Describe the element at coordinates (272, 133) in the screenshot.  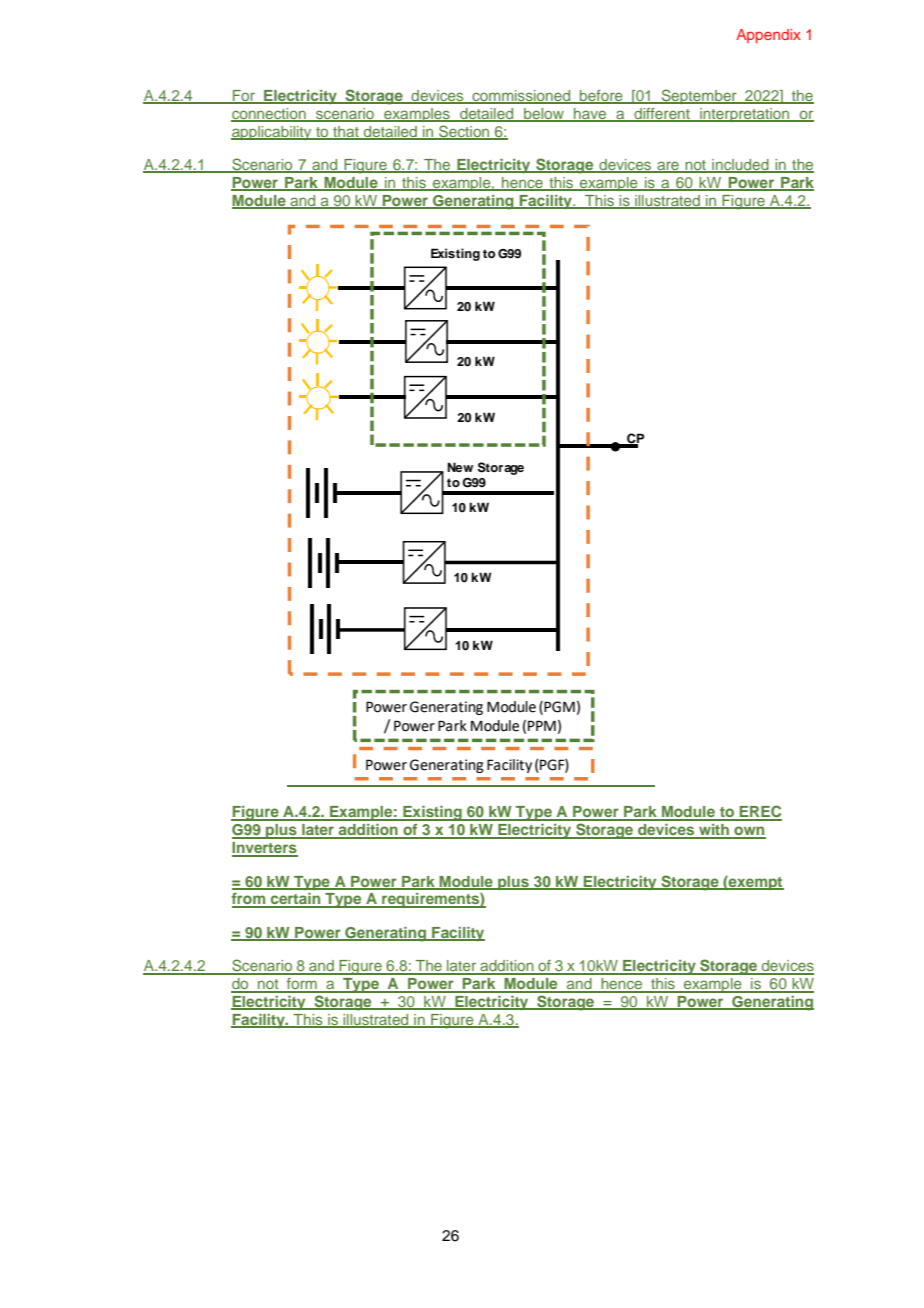
I see `applicability` at that location.
